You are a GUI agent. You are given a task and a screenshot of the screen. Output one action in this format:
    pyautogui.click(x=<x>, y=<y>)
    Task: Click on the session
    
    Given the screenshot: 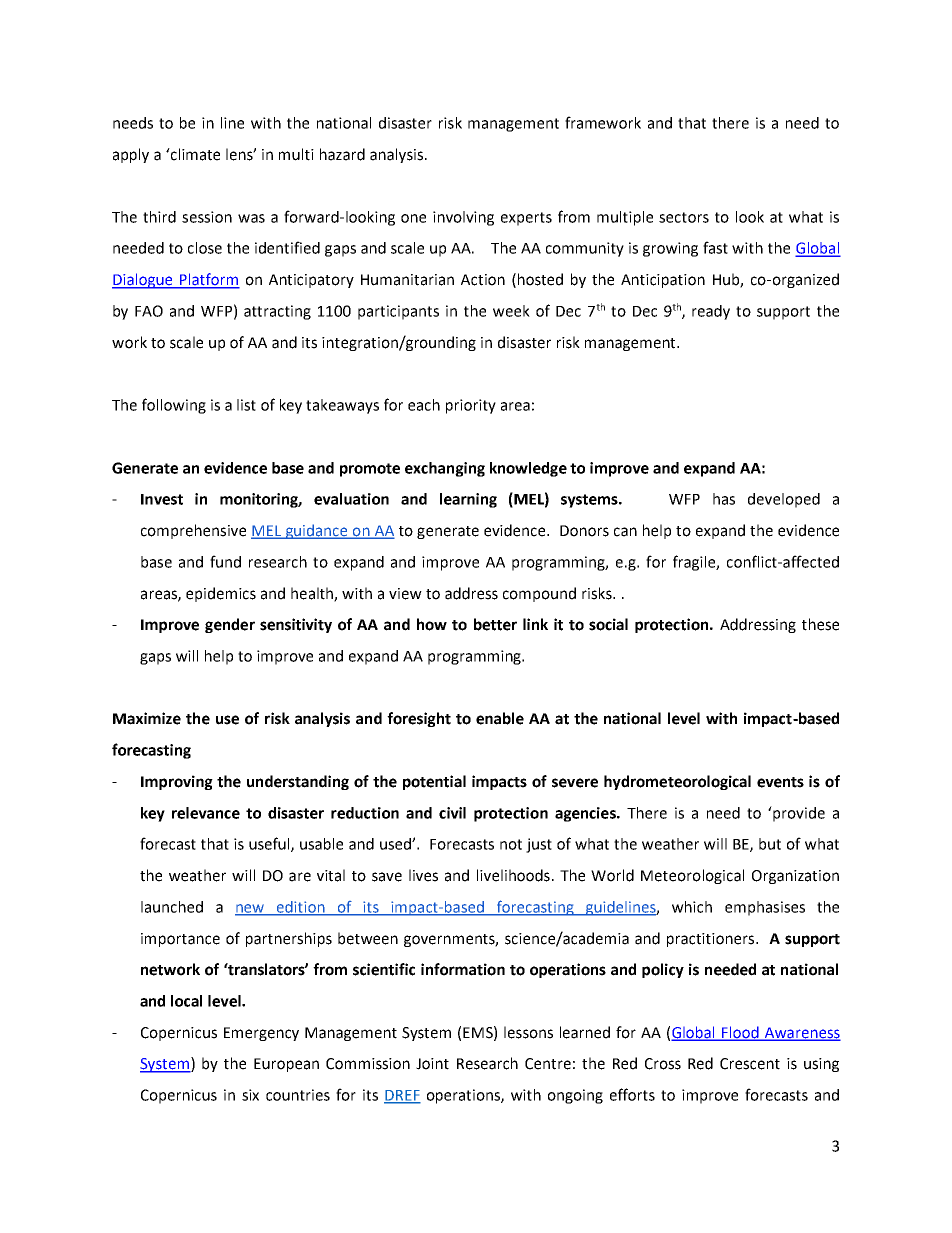 What is the action you would take?
    pyautogui.click(x=207, y=217)
